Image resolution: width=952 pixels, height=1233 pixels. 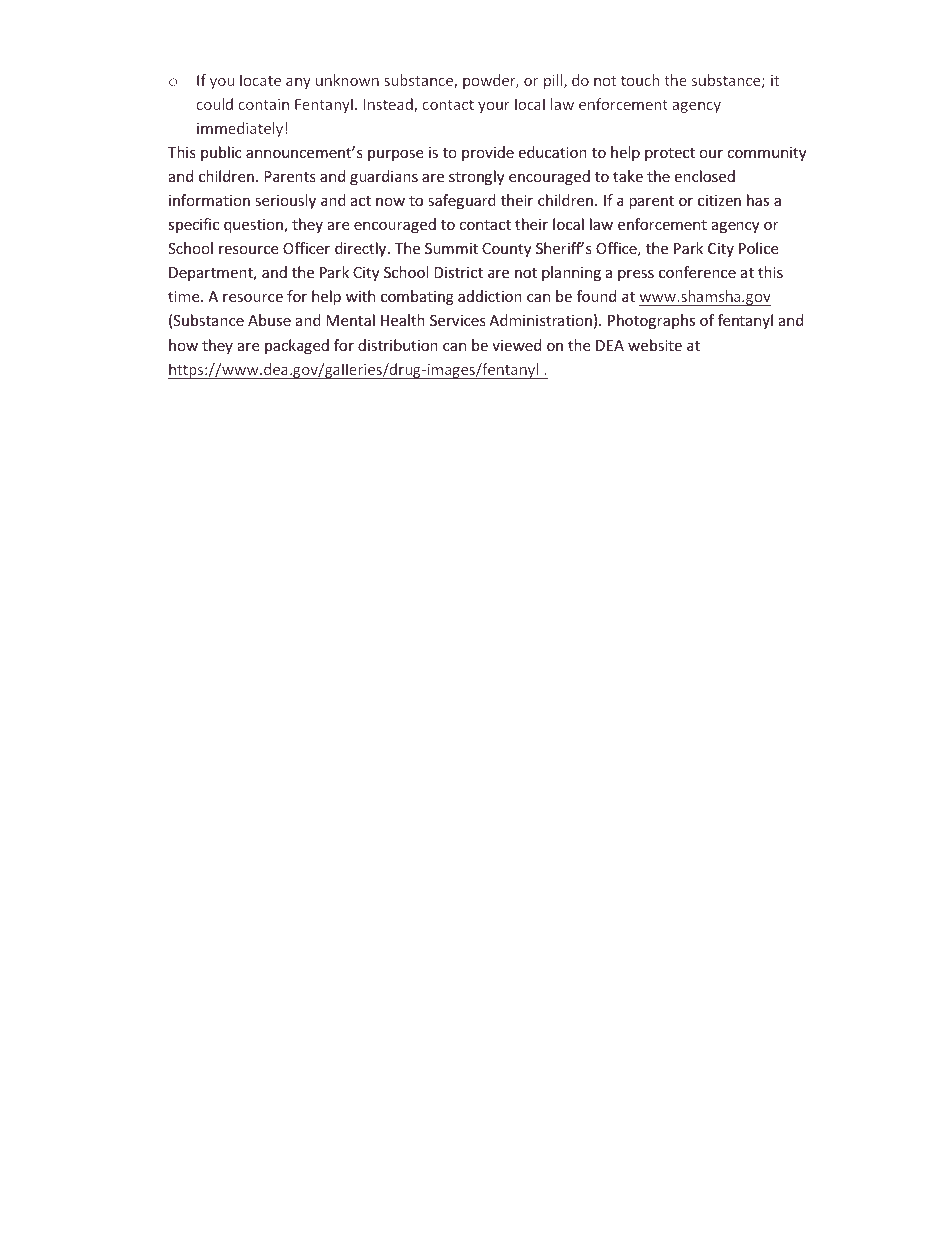 I want to click on viewed, so click(x=516, y=345).
